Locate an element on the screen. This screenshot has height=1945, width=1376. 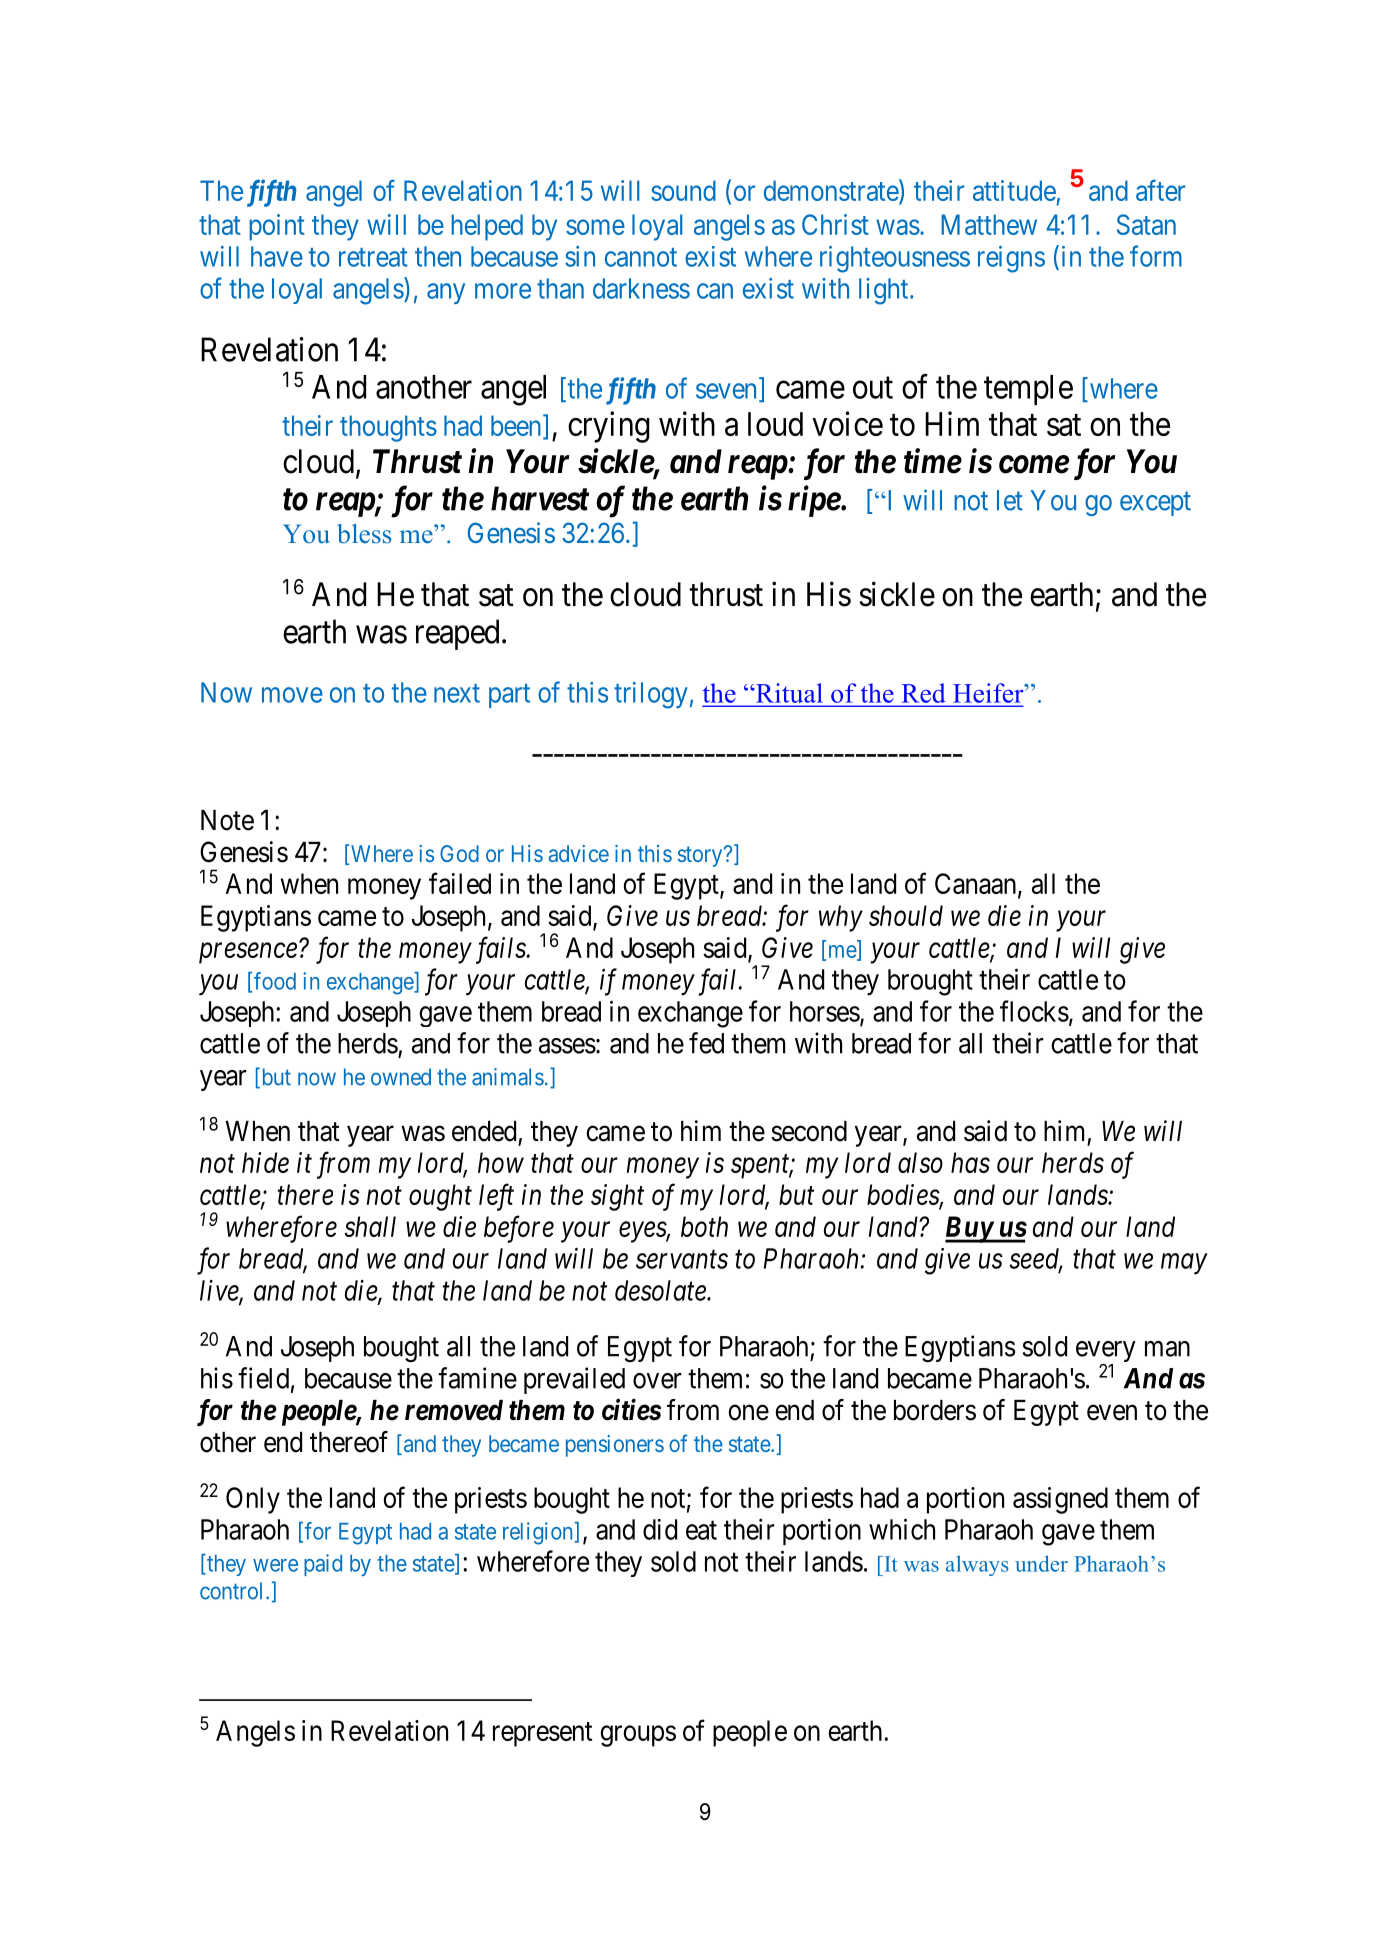
owned is located at coordinates (401, 1077).
